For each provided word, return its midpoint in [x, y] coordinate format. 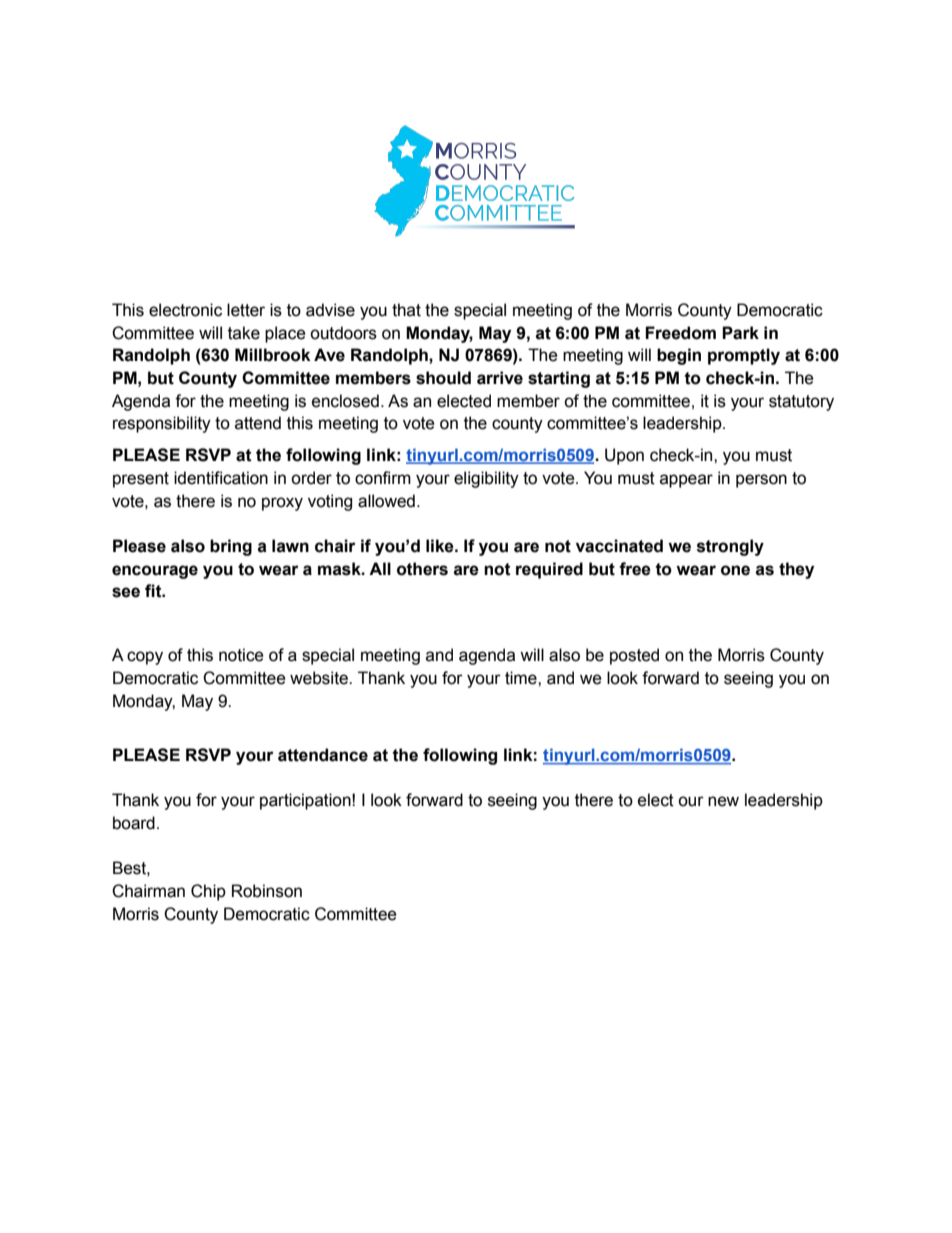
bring [231, 547]
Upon [624, 456]
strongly [730, 547]
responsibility [162, 424]
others [422, 569]
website [320, 678]
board [134, 823]
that [406, 310]
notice [241, 655]
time [522, 678]
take [244, 333]
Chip [208, 892]
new [723, 801]
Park [740, 333]
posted [634, 656]
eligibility [486, 479]
